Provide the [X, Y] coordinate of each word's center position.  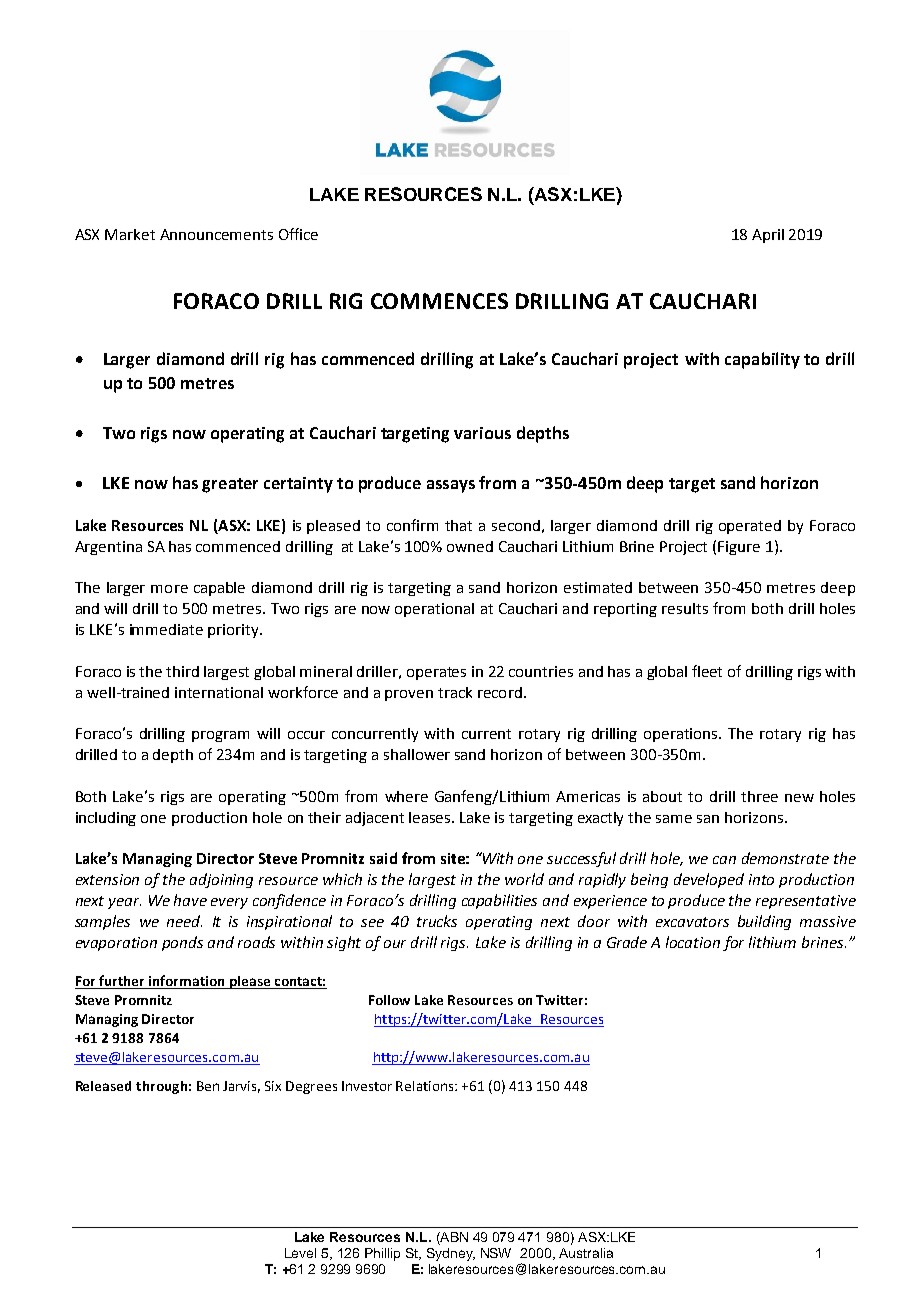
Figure [739, 548]
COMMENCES [439, 301]
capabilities [499, 901]
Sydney [451, 1254]
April [768, 236]
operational [434, 610]
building [764, 922]
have [190, 900]
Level [300, 1253]
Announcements [216, 234]
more [169, 589]
